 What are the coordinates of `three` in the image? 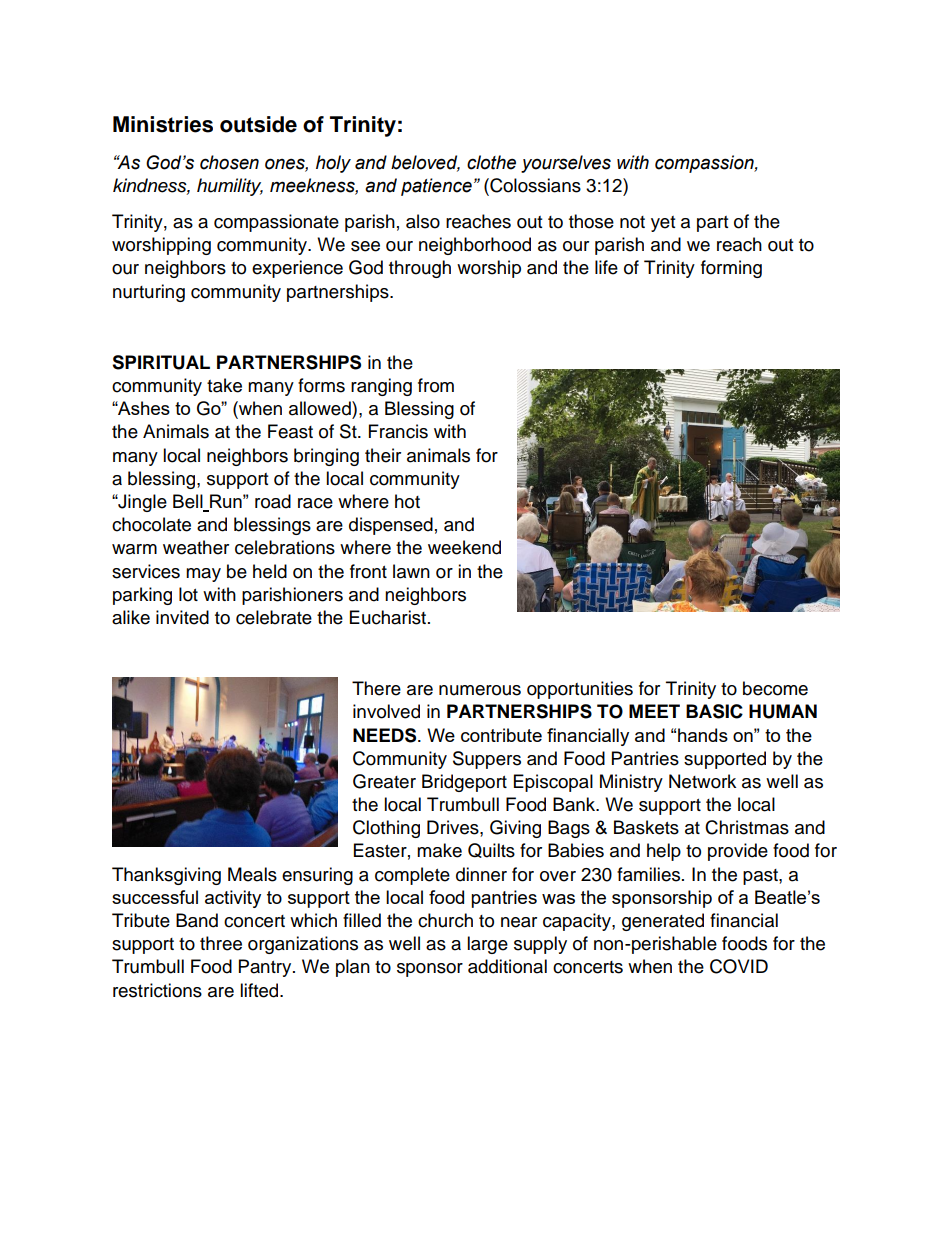 It's located at (221, 943).
